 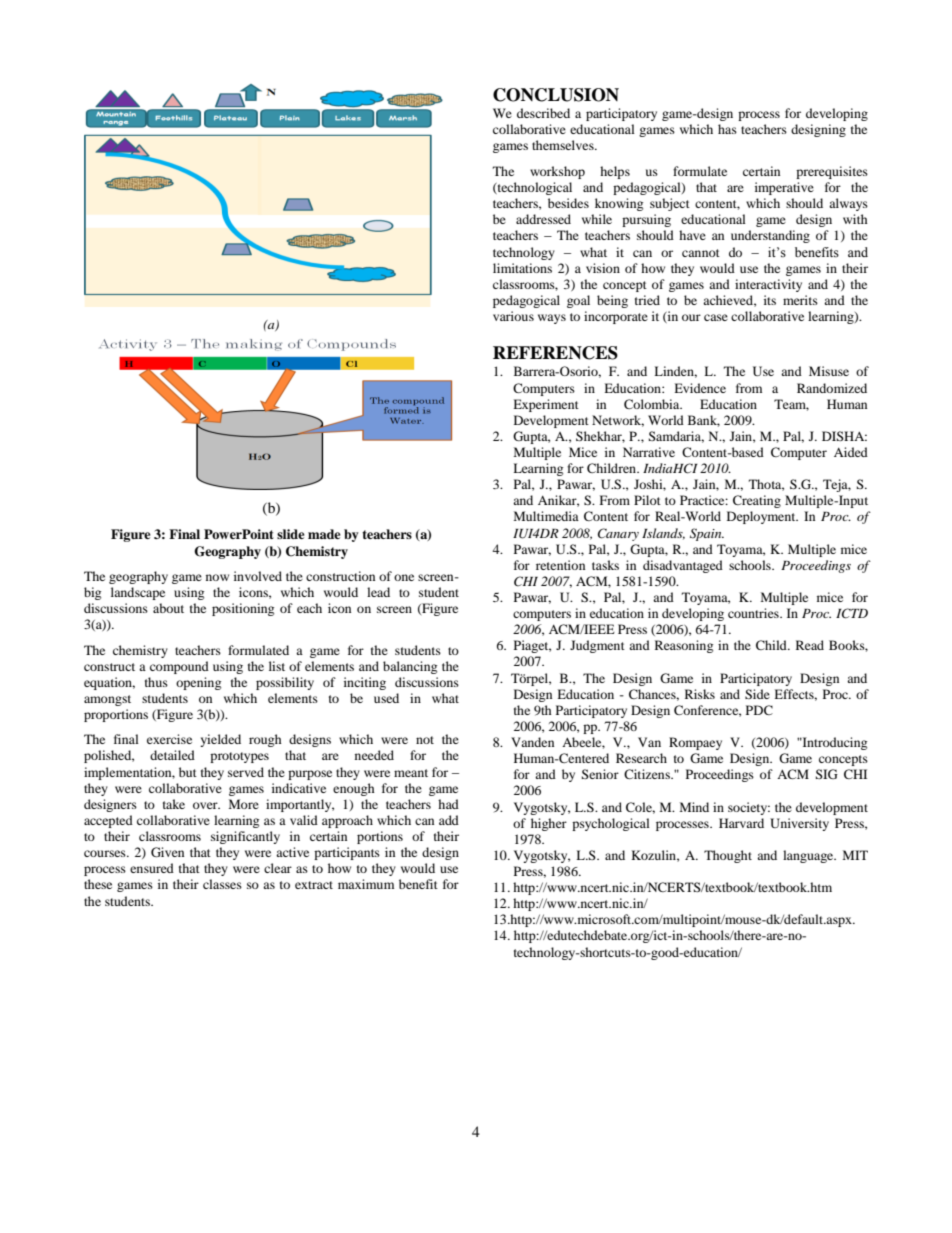 I want to click on higher, so click(x=549, y=824).
